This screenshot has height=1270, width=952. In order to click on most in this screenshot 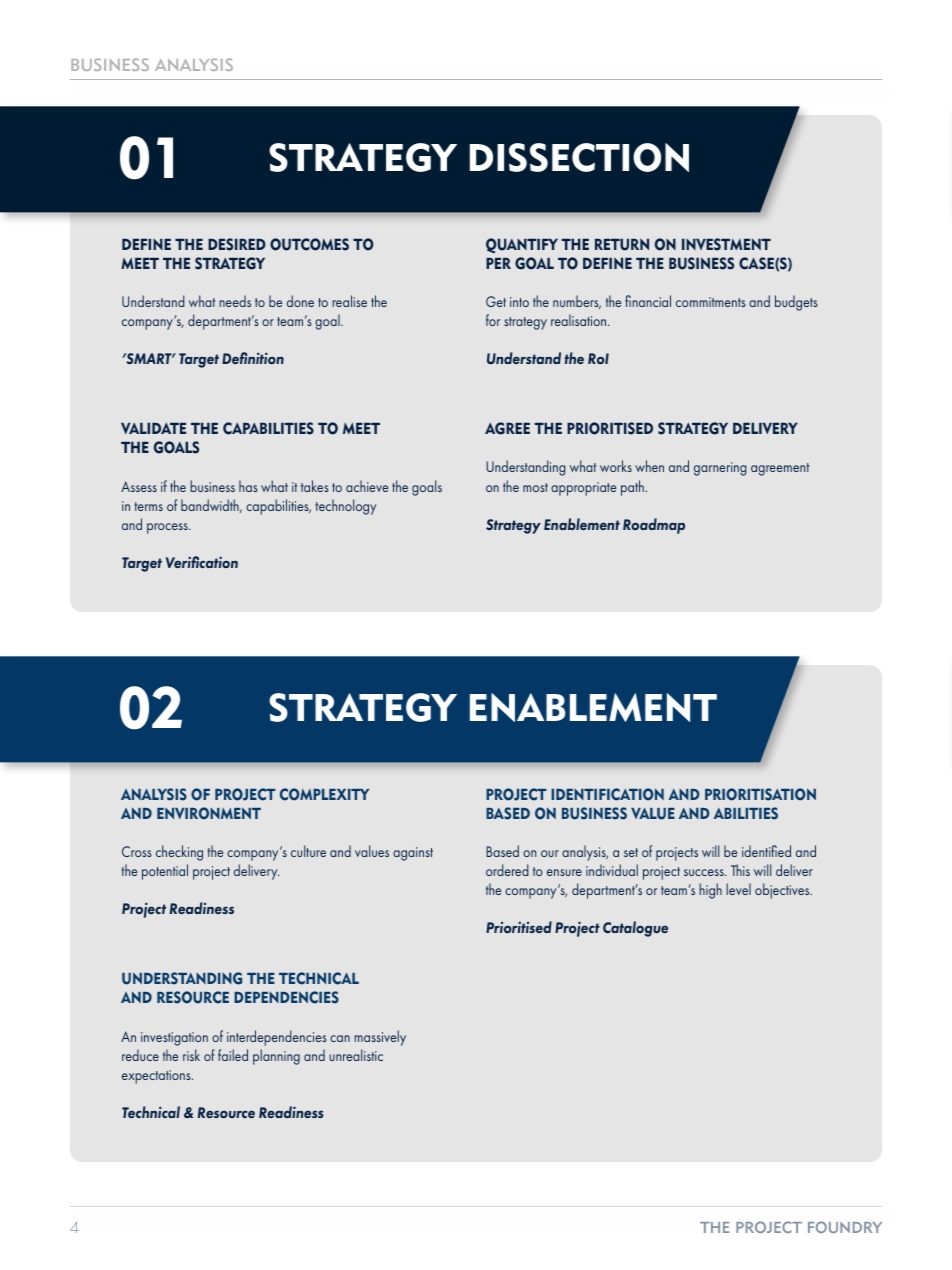, I will do `click(535, 487)`.
